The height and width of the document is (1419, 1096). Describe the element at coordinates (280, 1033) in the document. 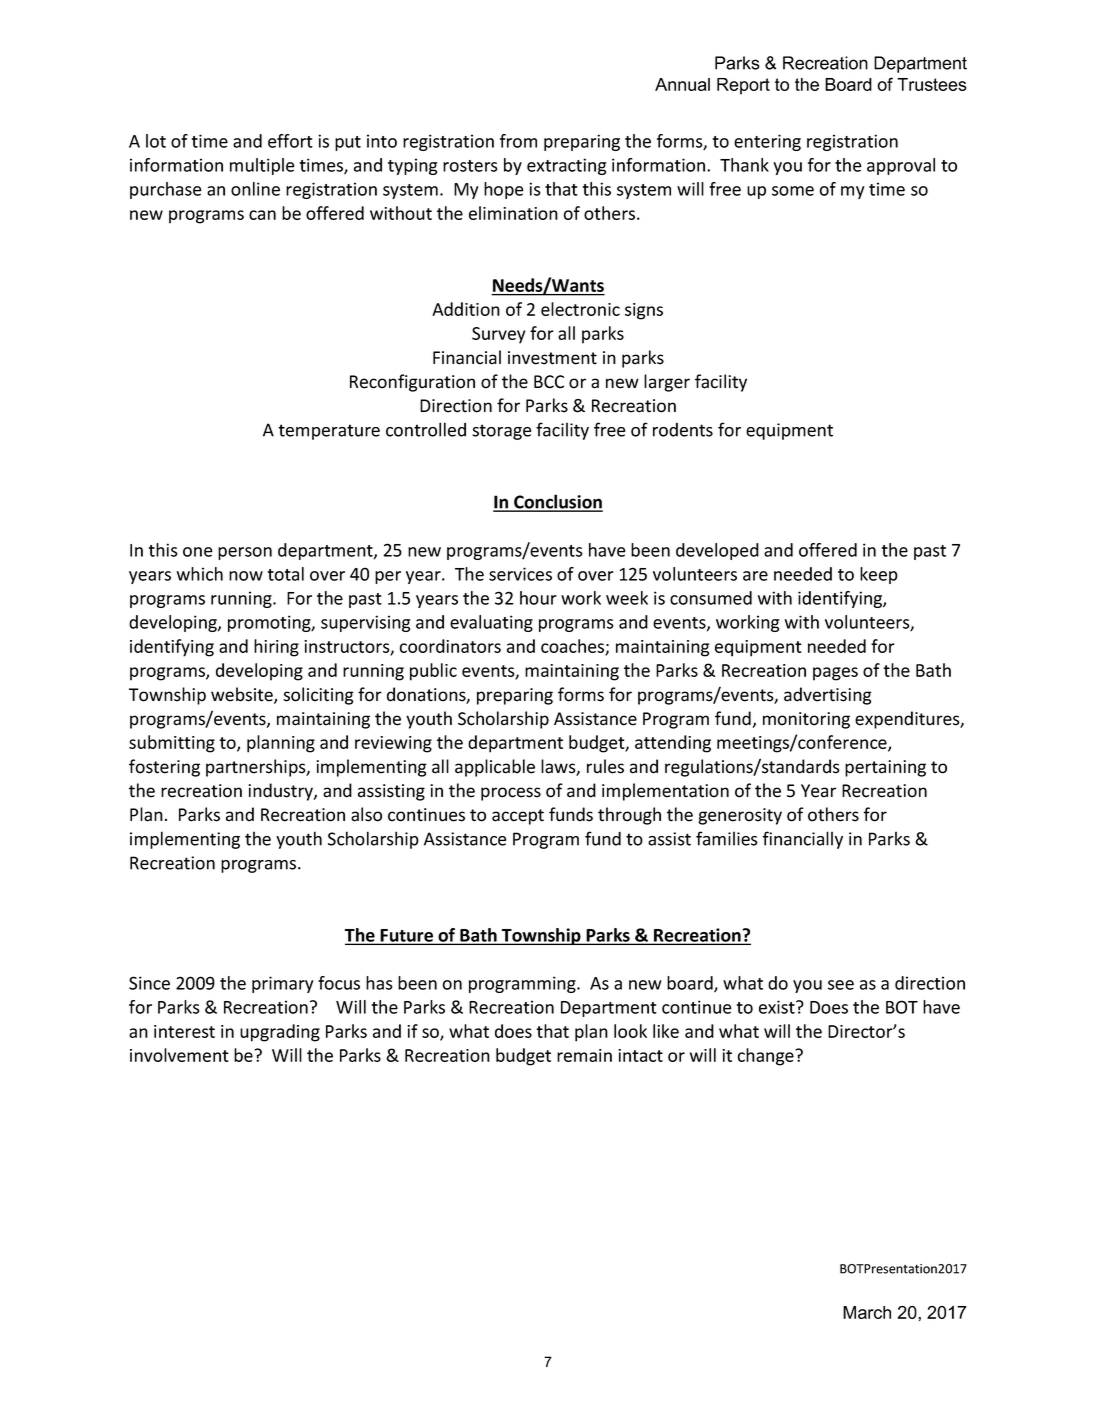

I see `upgrading` at that location.
